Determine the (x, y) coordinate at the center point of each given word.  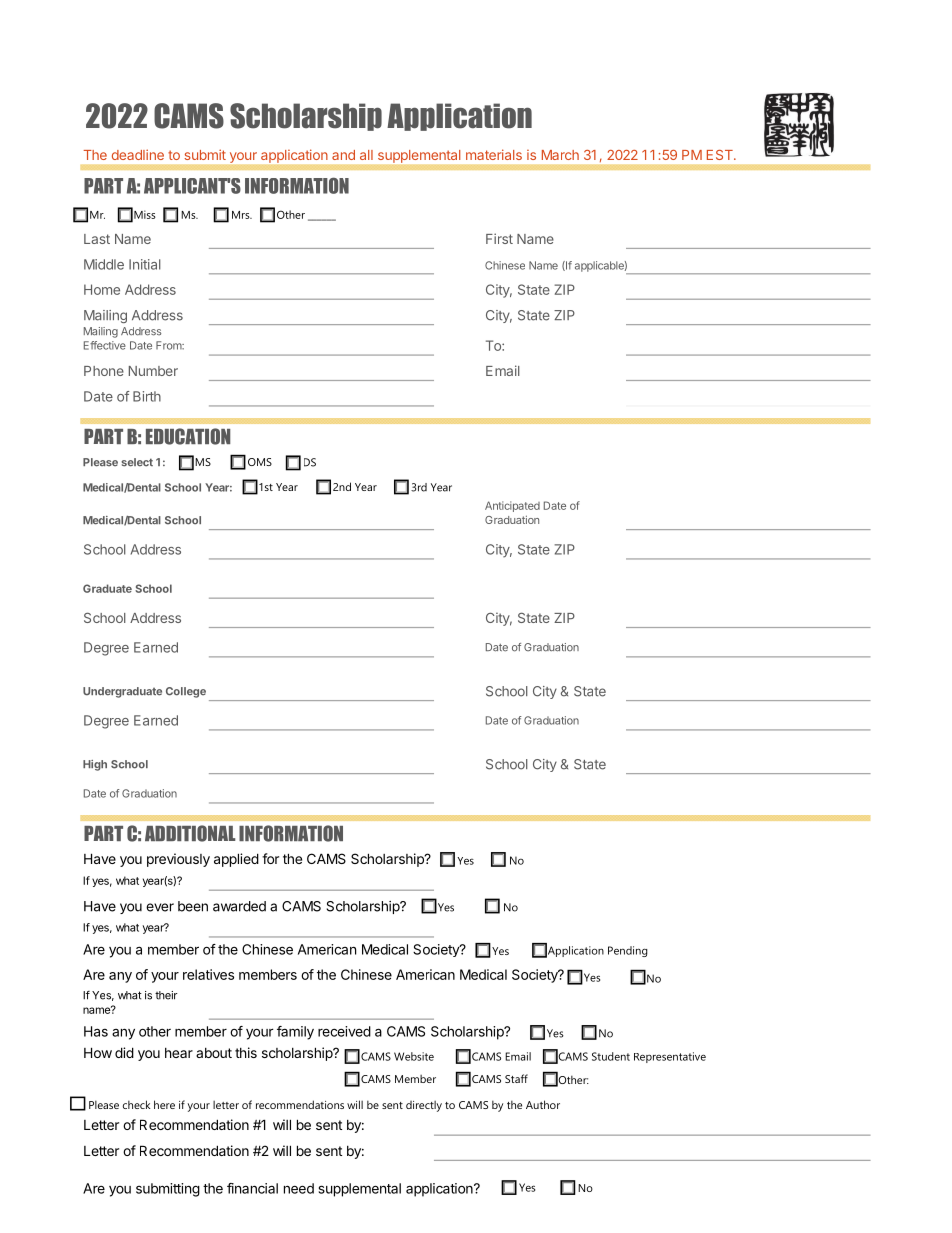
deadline (138, 154)
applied (236, 860)
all (366, 155)
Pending (628, 951)
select (137, 462)
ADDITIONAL (190, 833)
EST (721, 155)
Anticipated (512, 506)
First (499, 238)
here (164, 1104)
